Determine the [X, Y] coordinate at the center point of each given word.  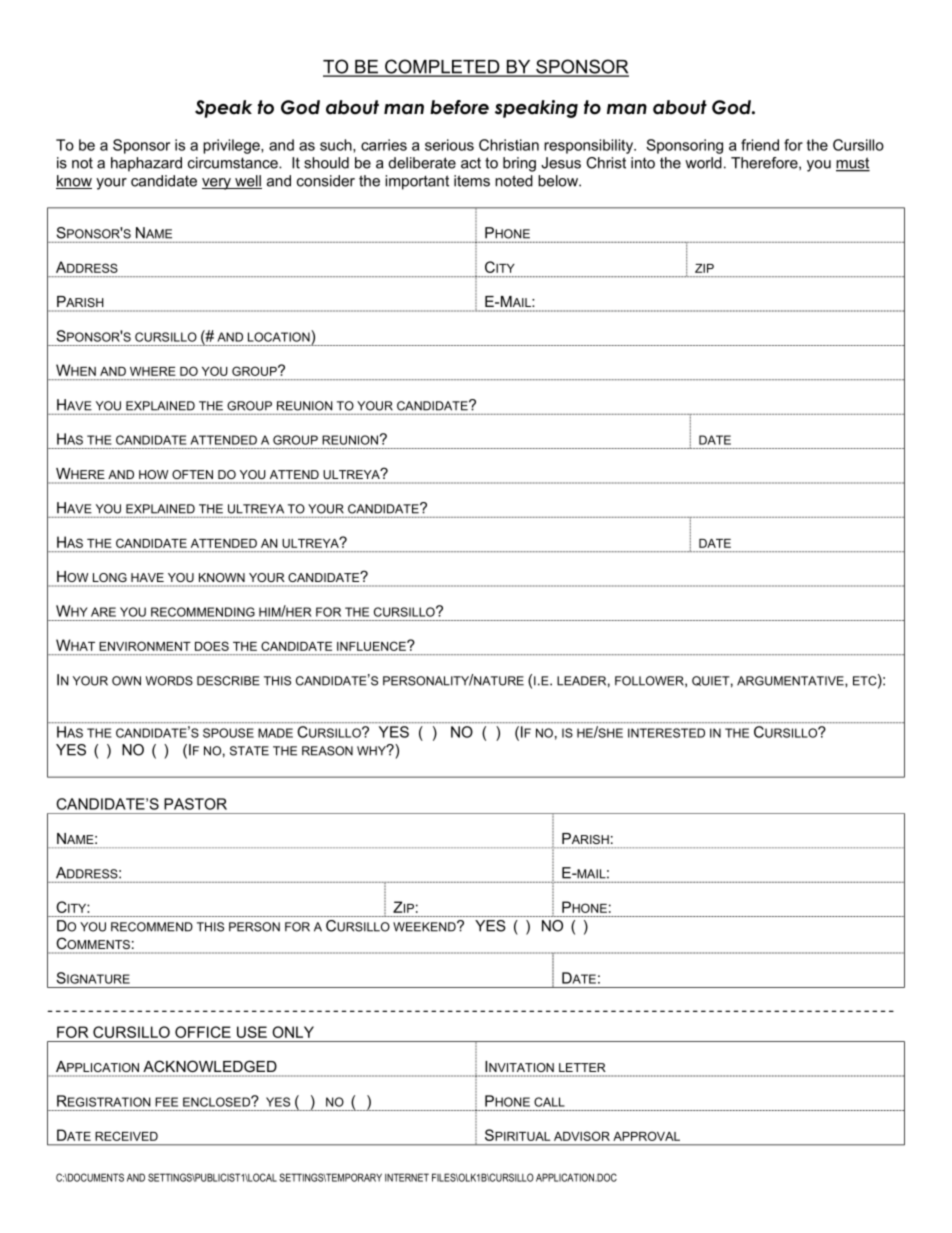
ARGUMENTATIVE [791, 681]
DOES [212, 646]
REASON [327, 751]
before [459, 107]
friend [760, 145]
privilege [232, 146]
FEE [166, 1102]
